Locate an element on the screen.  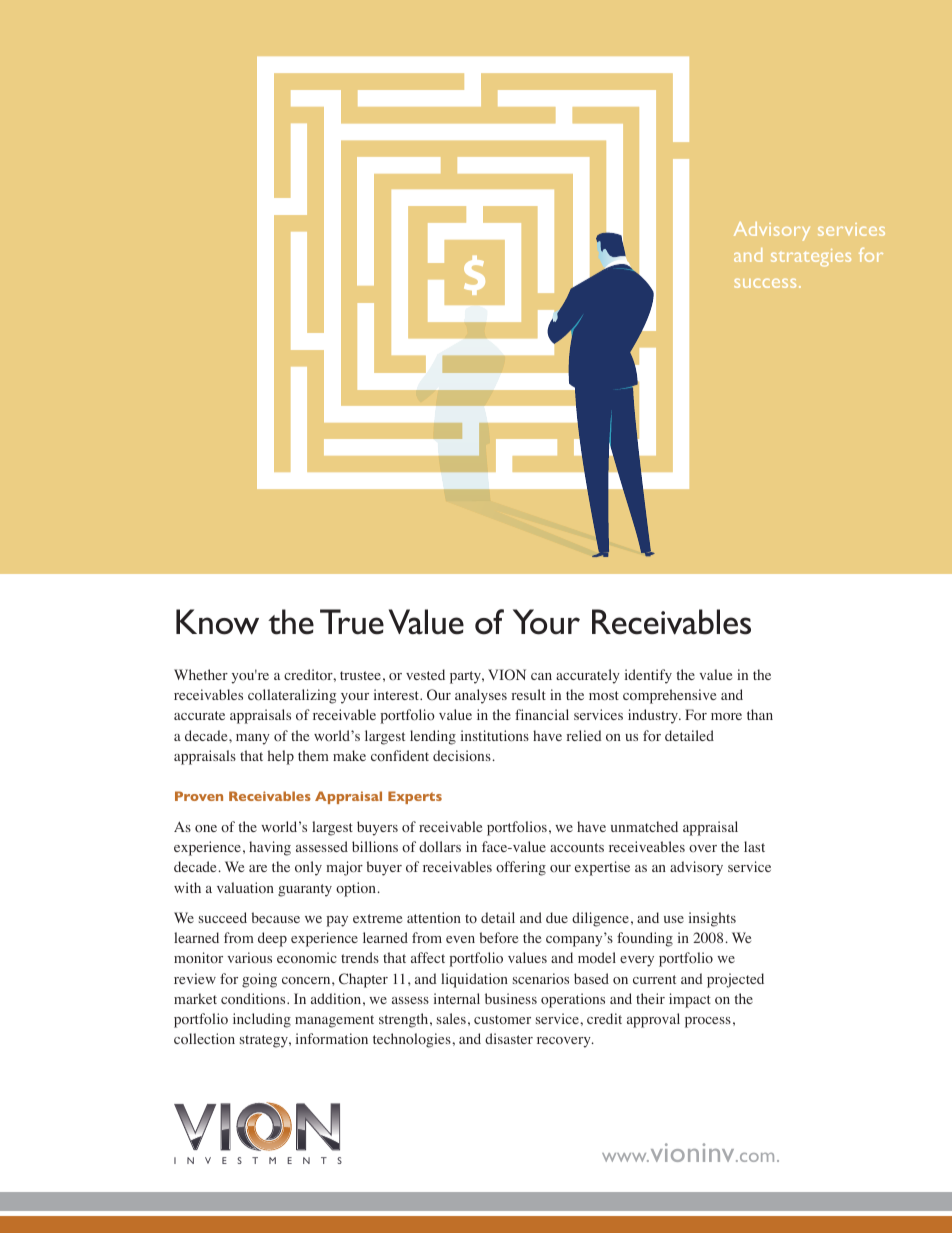
comprehensive is located at coordinates (669, 696).
